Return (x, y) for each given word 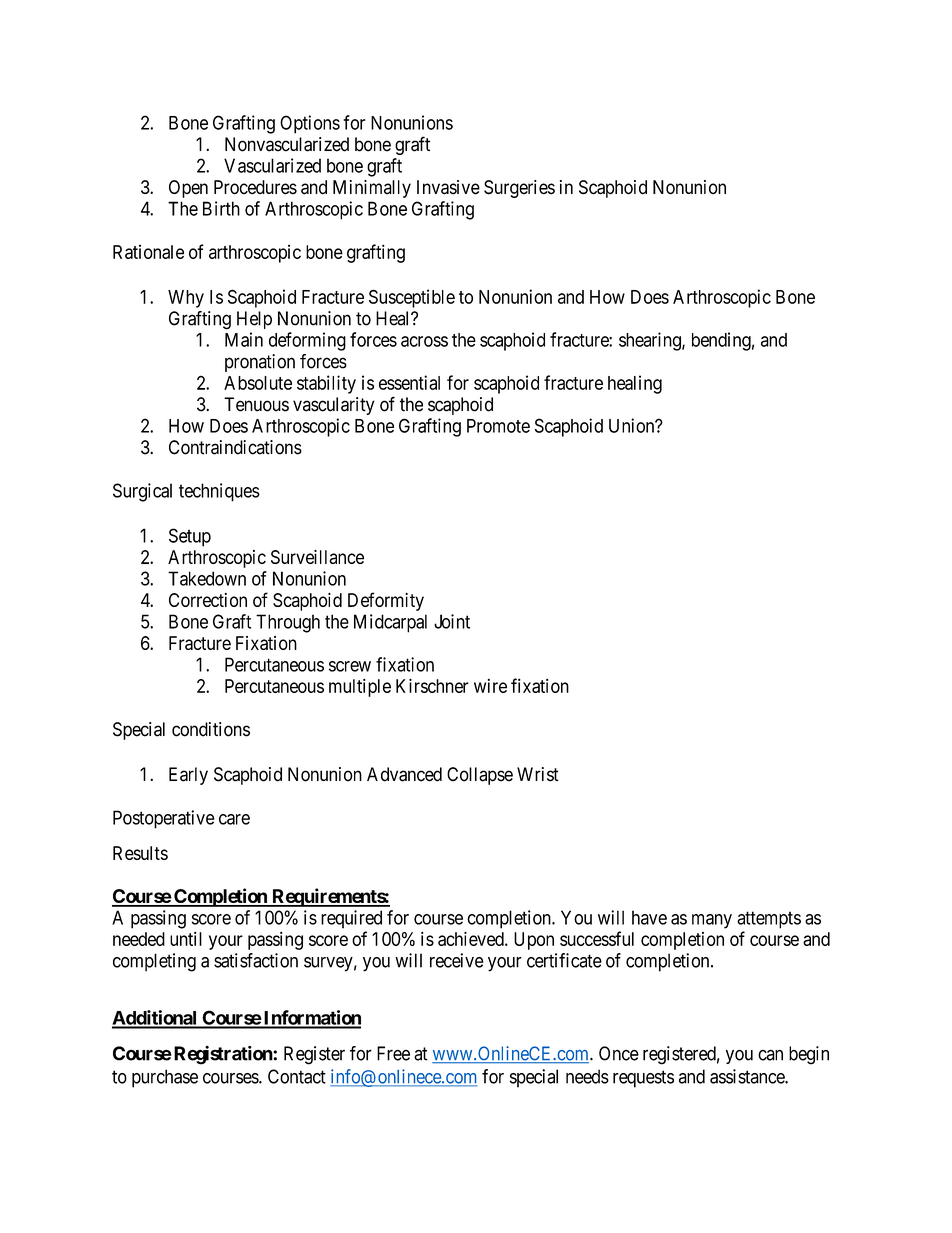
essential (409, 382)
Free (393, 1053)
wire (490, 686)
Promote (498, 426)
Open (188, 189)
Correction (208, 600)
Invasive (448, 187)
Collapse (480, 776)
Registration (224, 1055)
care (234, 819)
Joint (452, 621)
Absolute (258, 383)
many (712, 921)
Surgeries (519, 189)
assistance (748, 1076)
